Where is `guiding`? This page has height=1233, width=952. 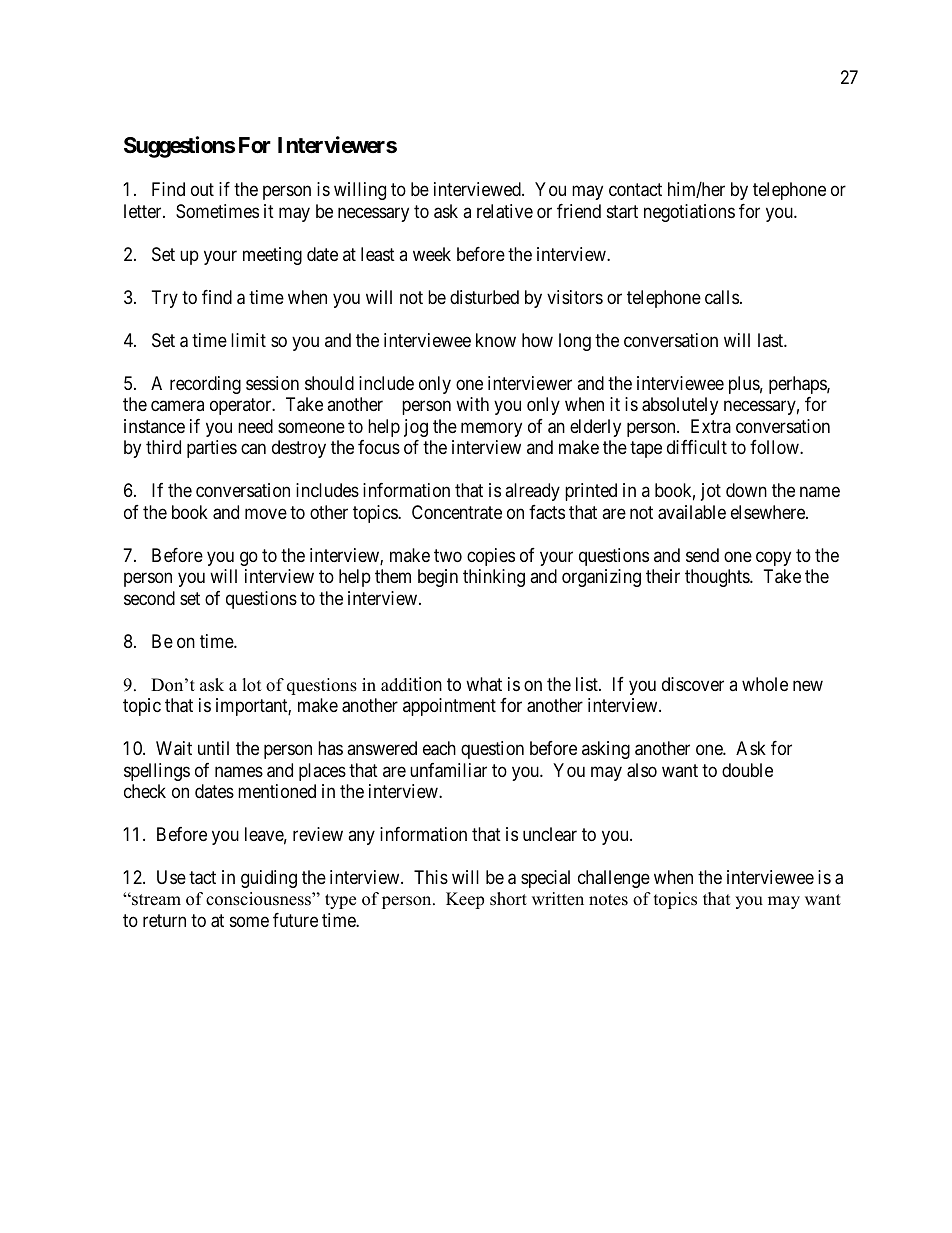 guiding is located at coordinates (269, 879).
